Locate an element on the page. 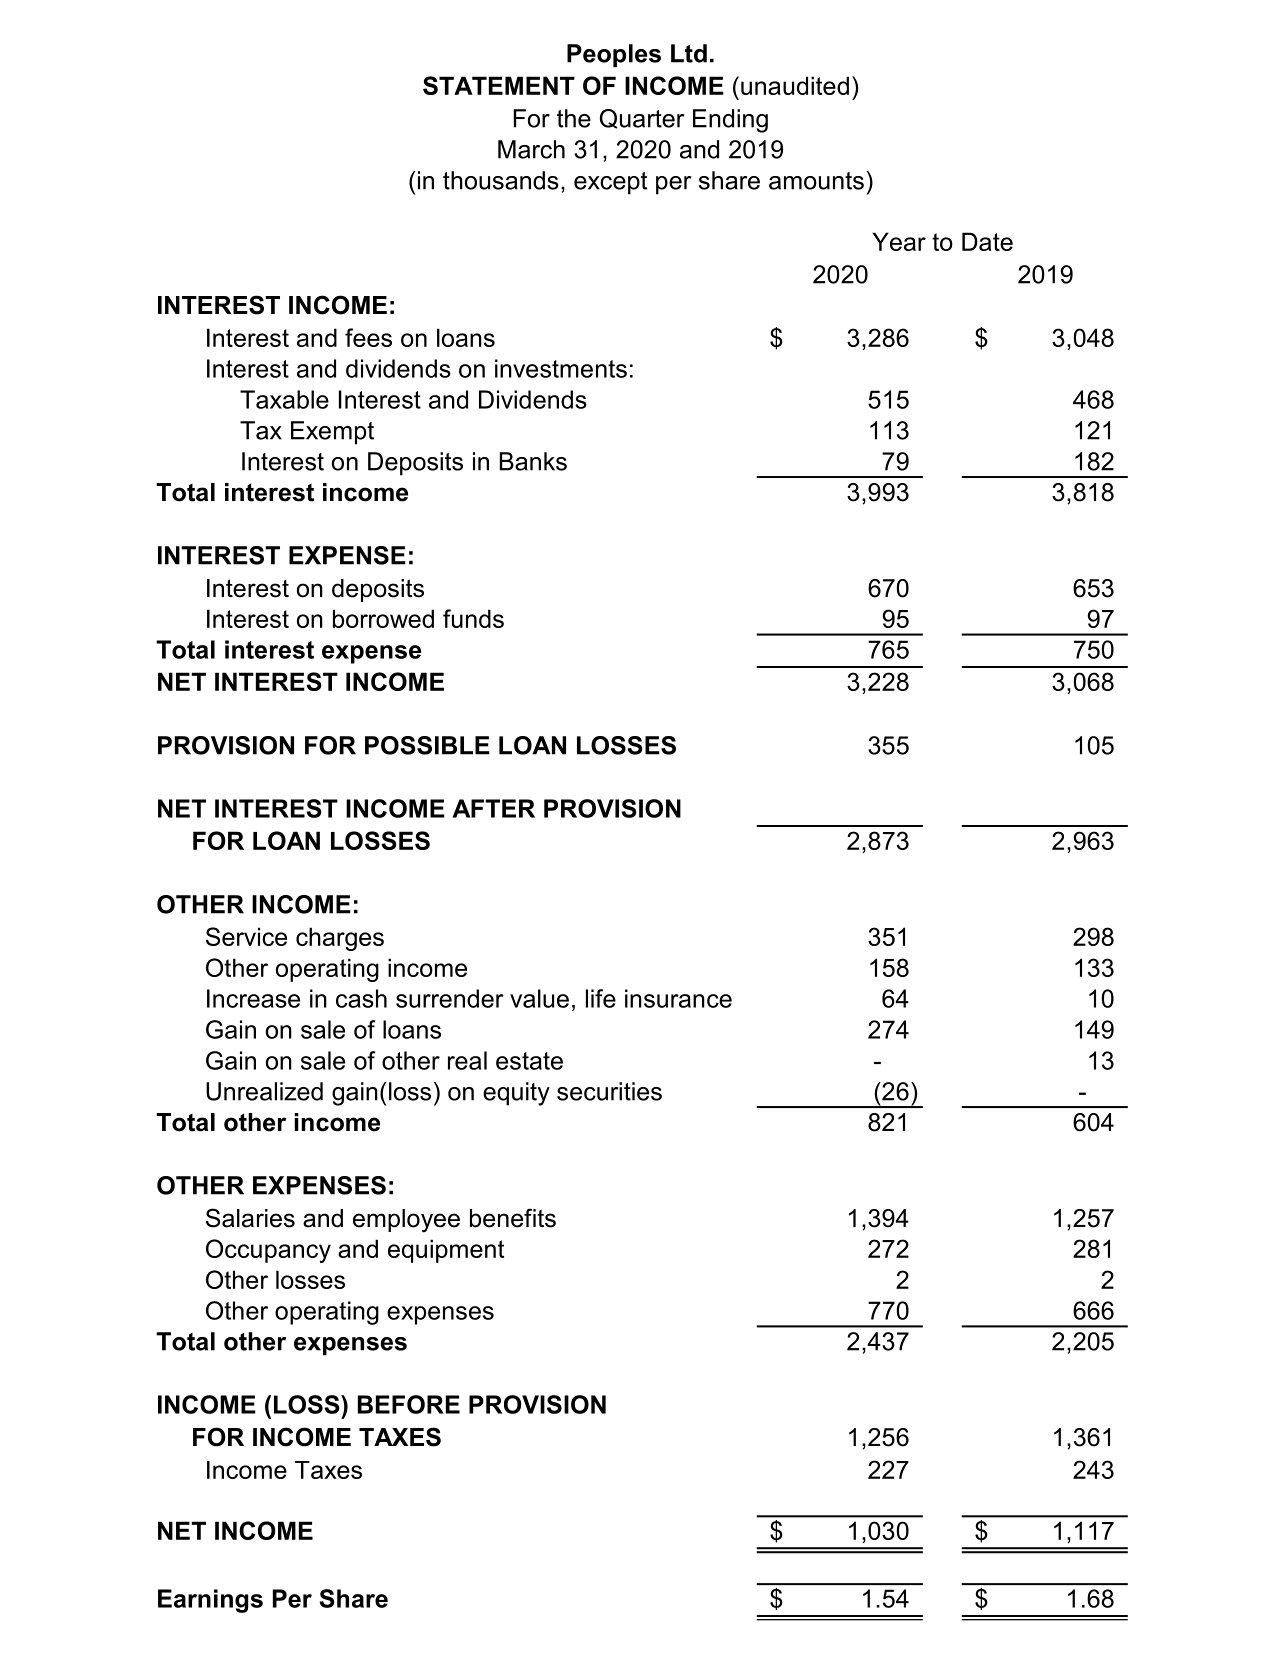  Year is located at coordinates (899, 241).
